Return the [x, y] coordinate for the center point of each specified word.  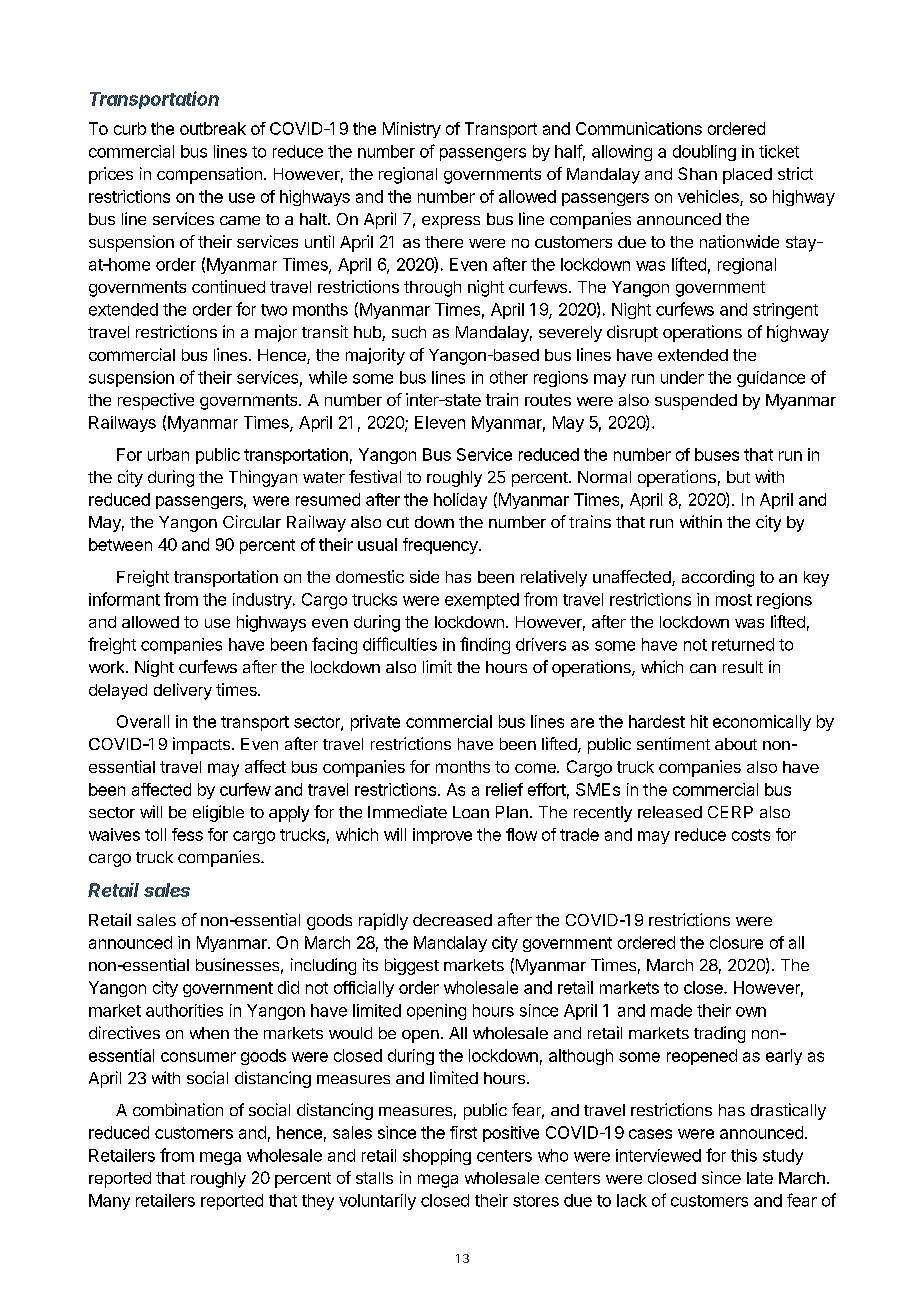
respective [156, 401]
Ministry [412, 130]
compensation [209, 175]
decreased [452, 920]
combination [178, 1109]
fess [187, 834]
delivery [183, 691]
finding [485, 645]
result [743, 667]
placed [747, 176]
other [509, 377]
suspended [696, 402]
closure [736, 942]
